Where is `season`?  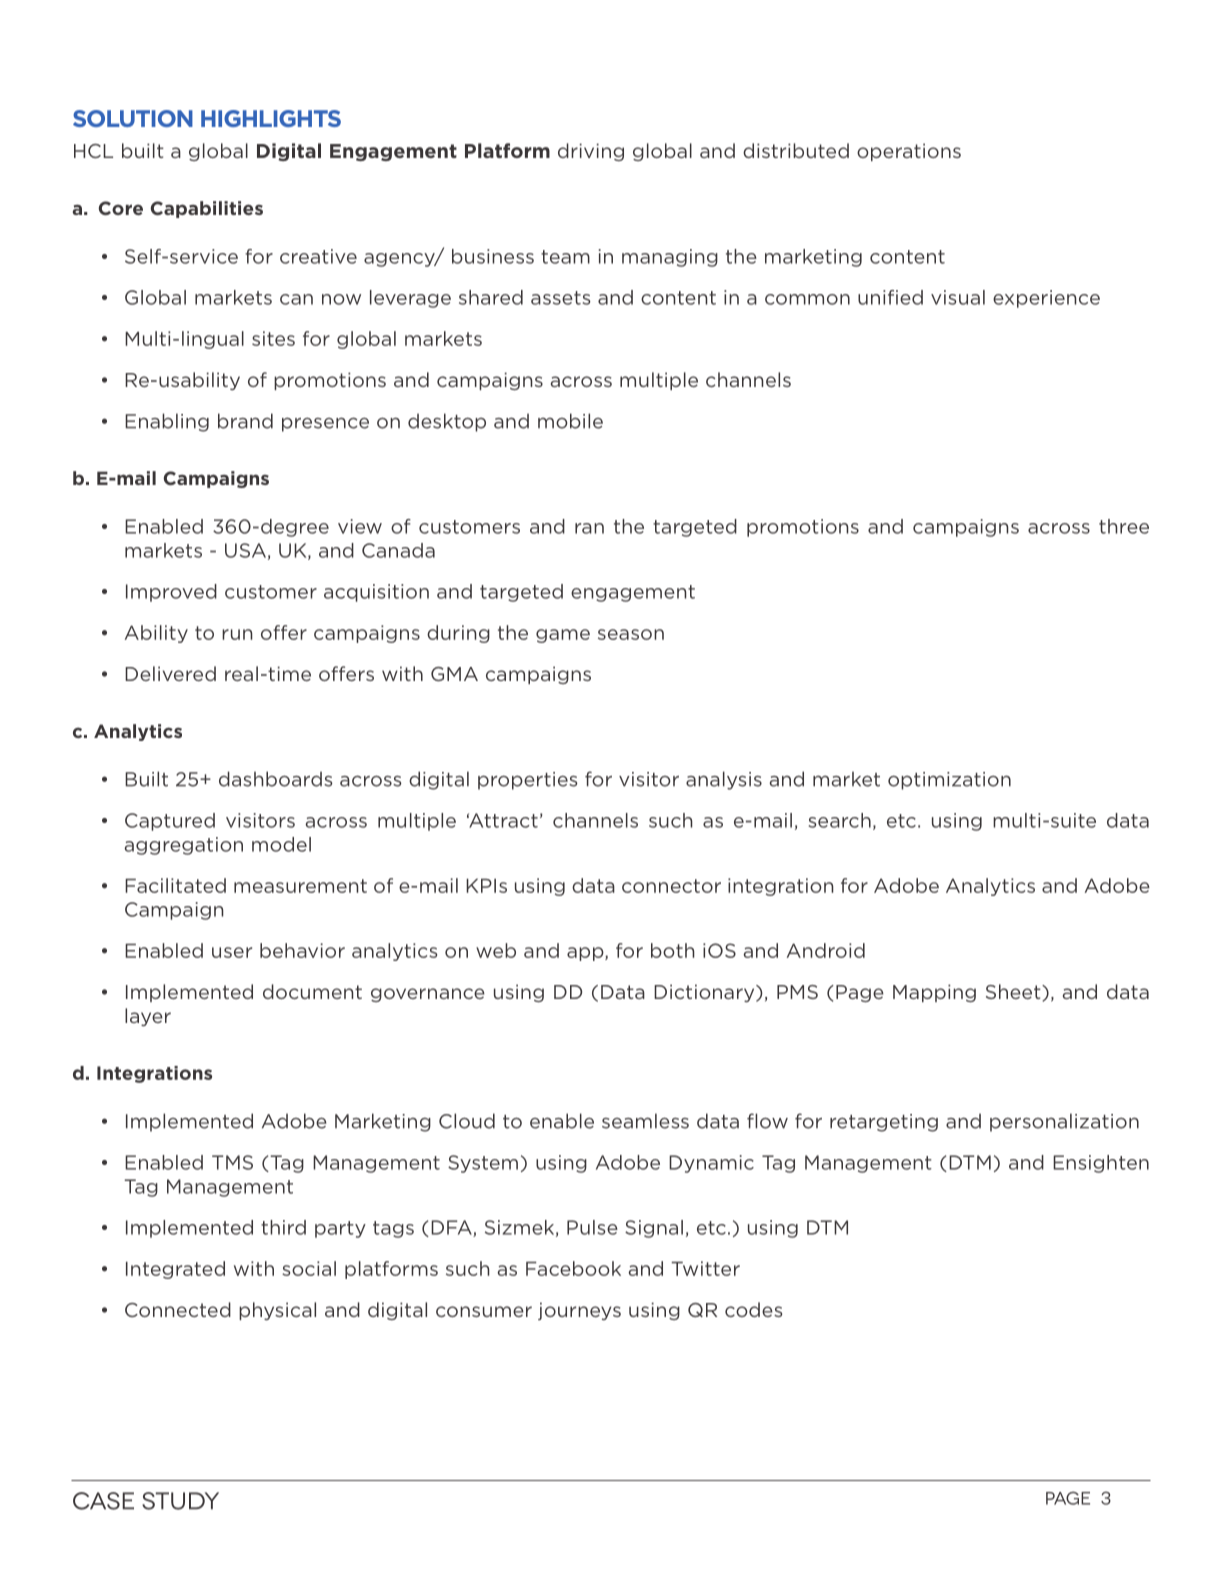 season is located at coordinates (631, 634).
